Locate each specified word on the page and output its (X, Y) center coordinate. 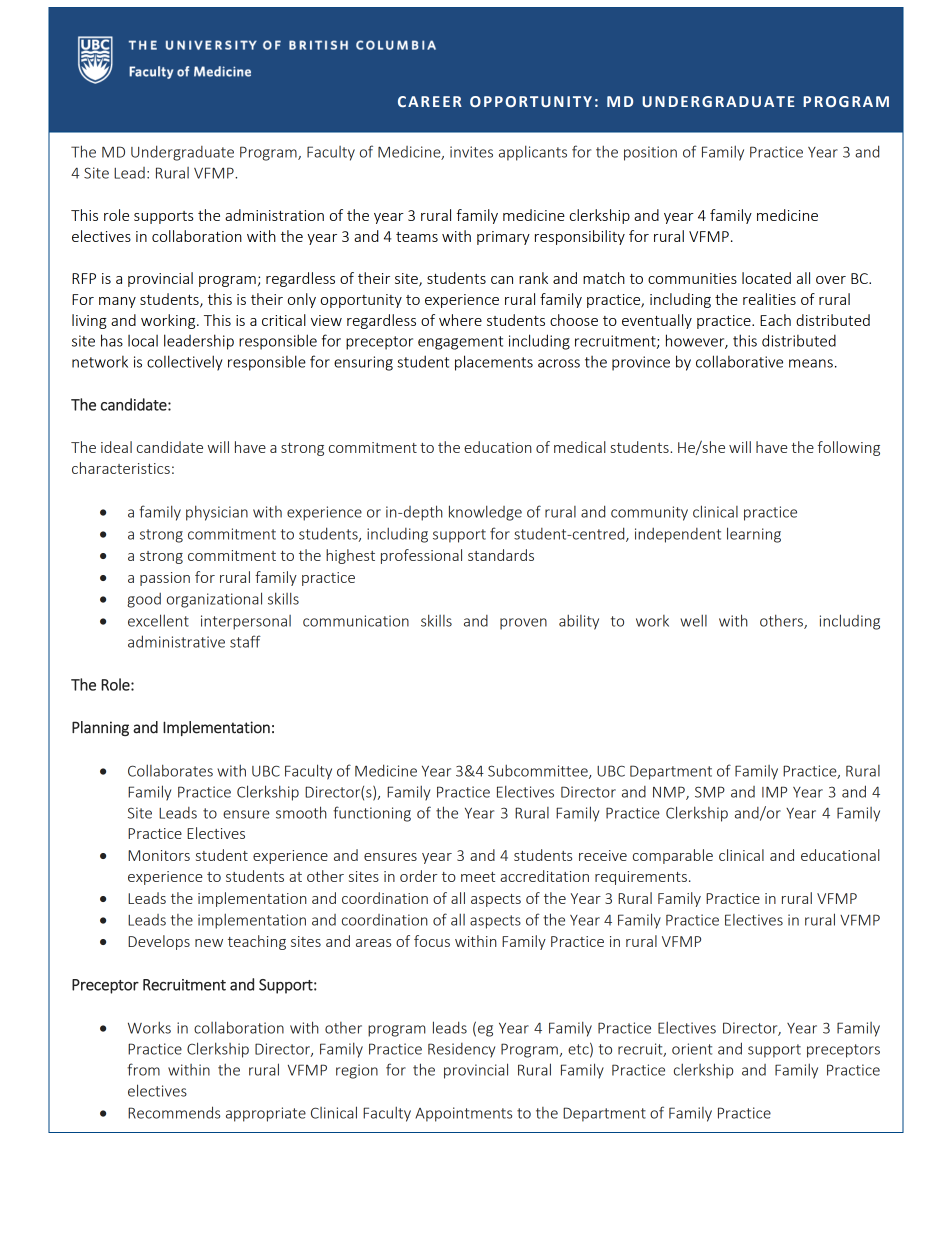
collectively (185, 363)
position (650, 153)
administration (274, 215)
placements (494, 363)
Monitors (159, 855)
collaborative (739, 361)
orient (692, 1049)
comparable (673, 856)
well (693, 620)
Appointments (463, 1114)
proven (523, 624)
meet (478, 877)
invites (471, 152)
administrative (176, 641)
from (143, 1069)
